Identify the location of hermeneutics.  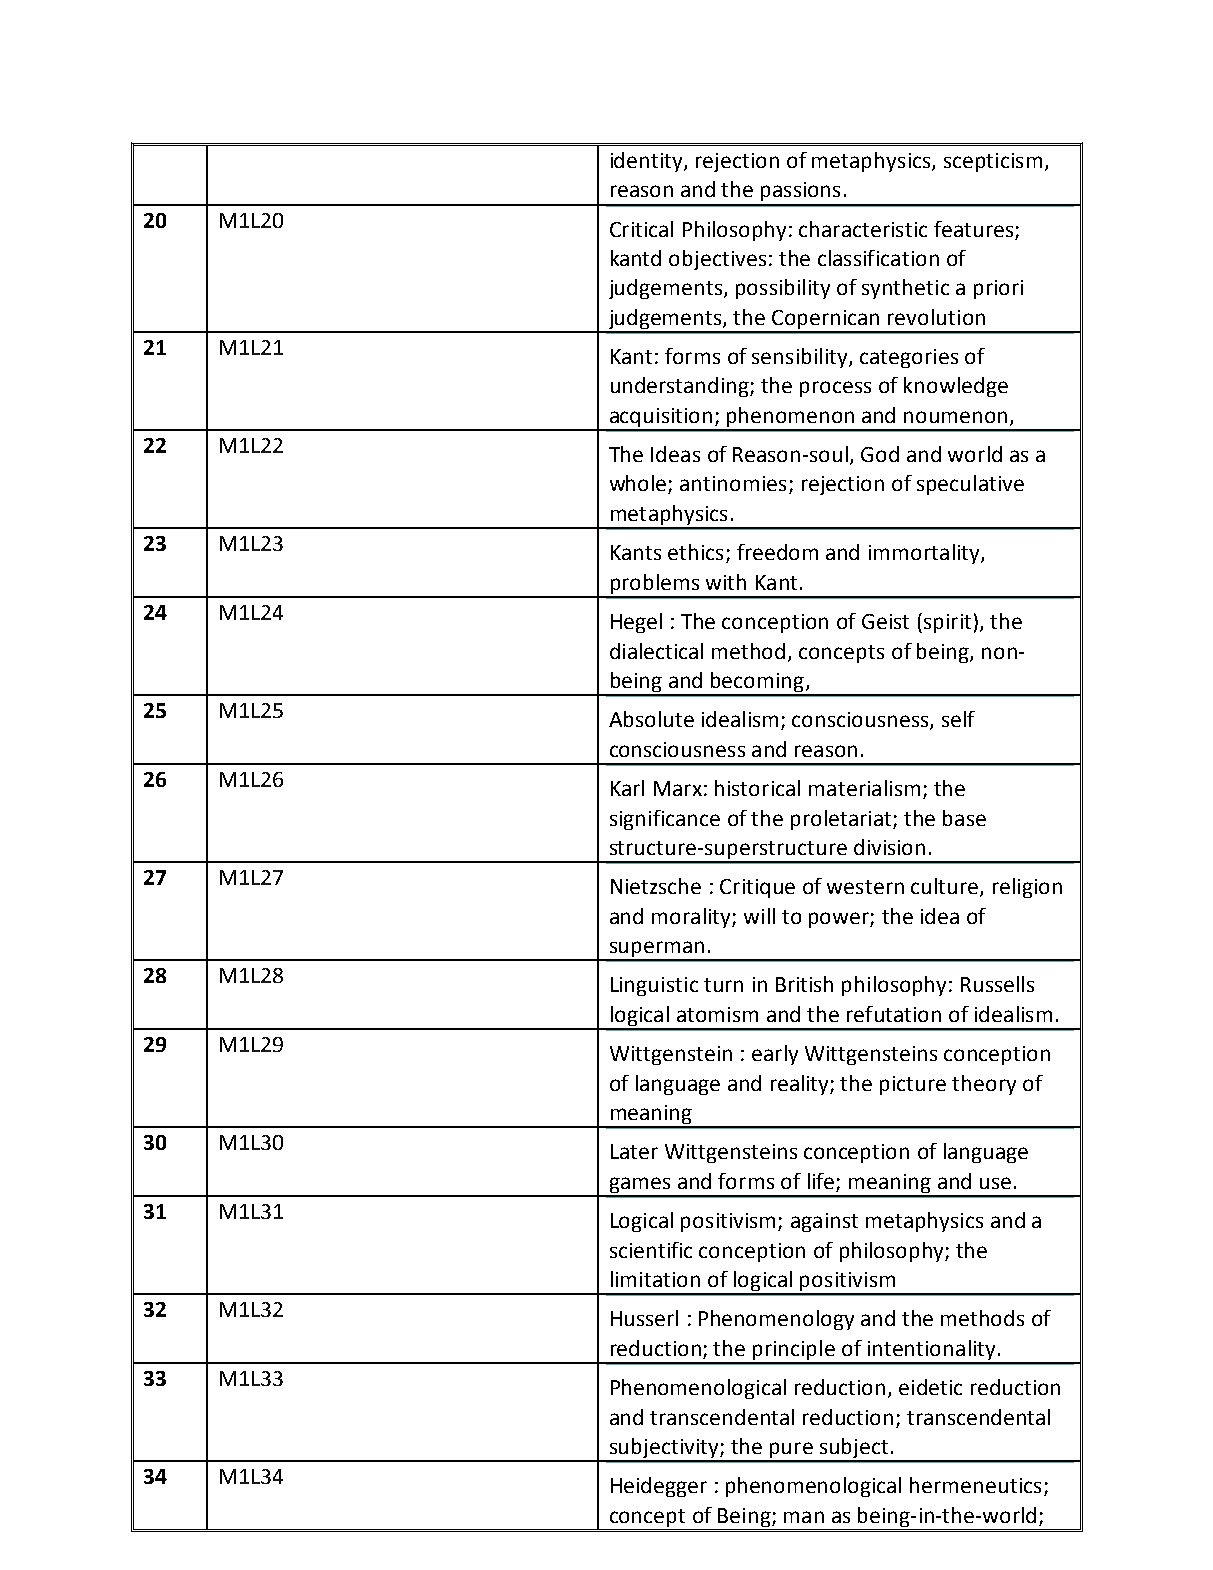
(975, 1485).
